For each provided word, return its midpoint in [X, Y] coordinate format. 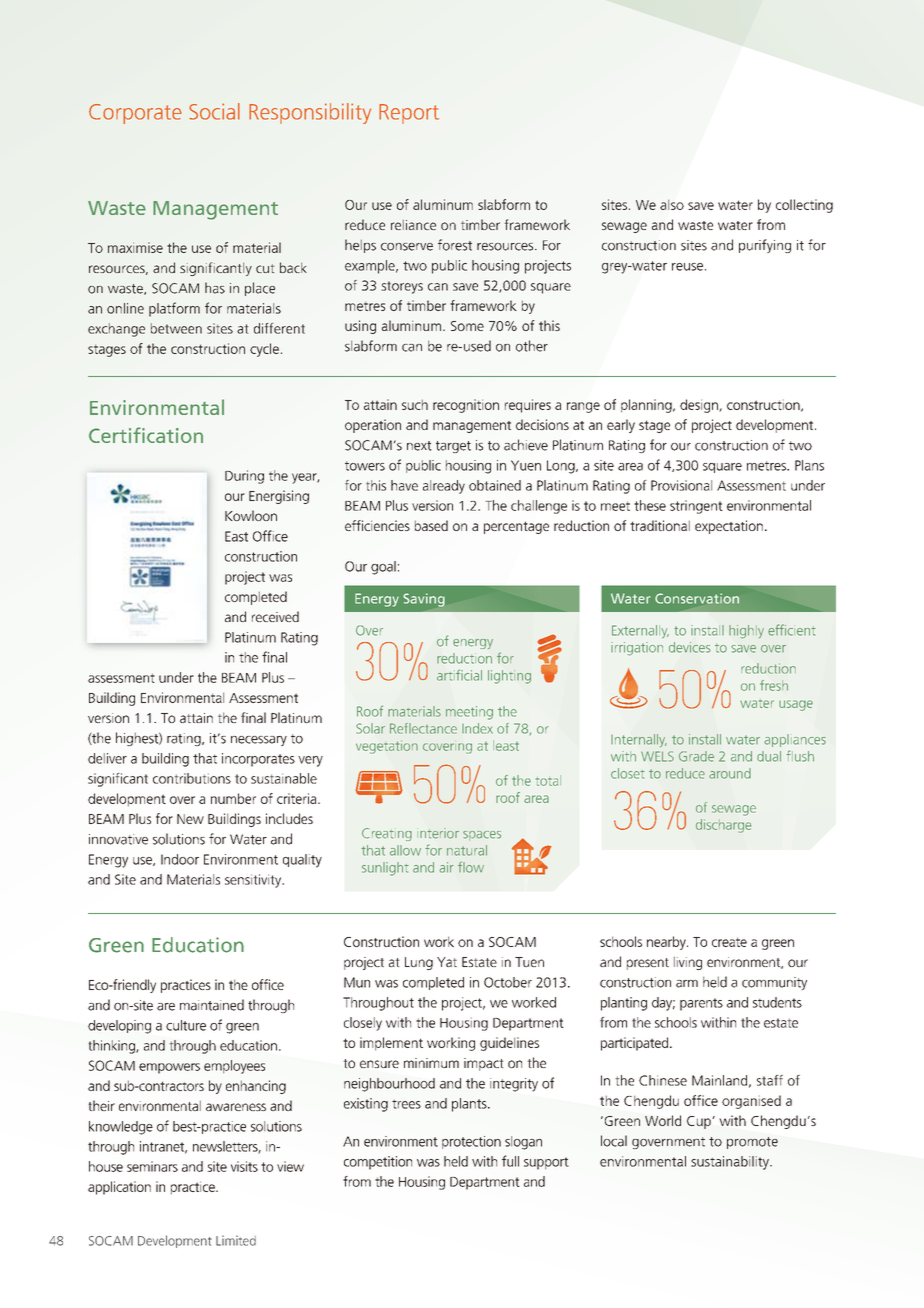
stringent [696, 507]
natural [467, 850]
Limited [236, 1240]
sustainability [731, 1163]
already [444, 487]
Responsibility [310, 113]
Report [409, 114]
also [672, 204]
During [244, 477]
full [510, 1161]
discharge [723, 826]
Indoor [180, 859]
